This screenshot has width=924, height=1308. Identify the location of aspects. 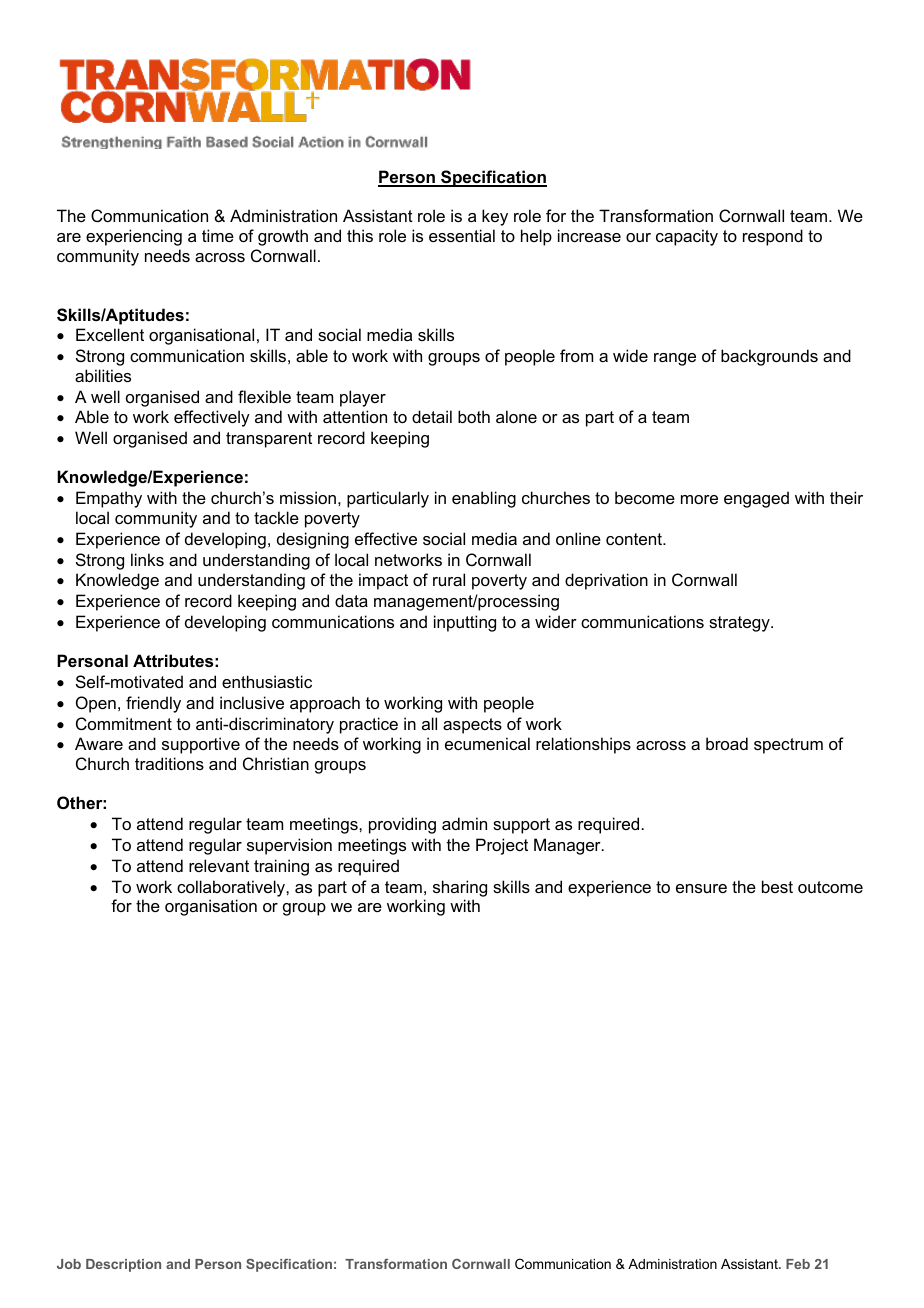
(472, 726).
